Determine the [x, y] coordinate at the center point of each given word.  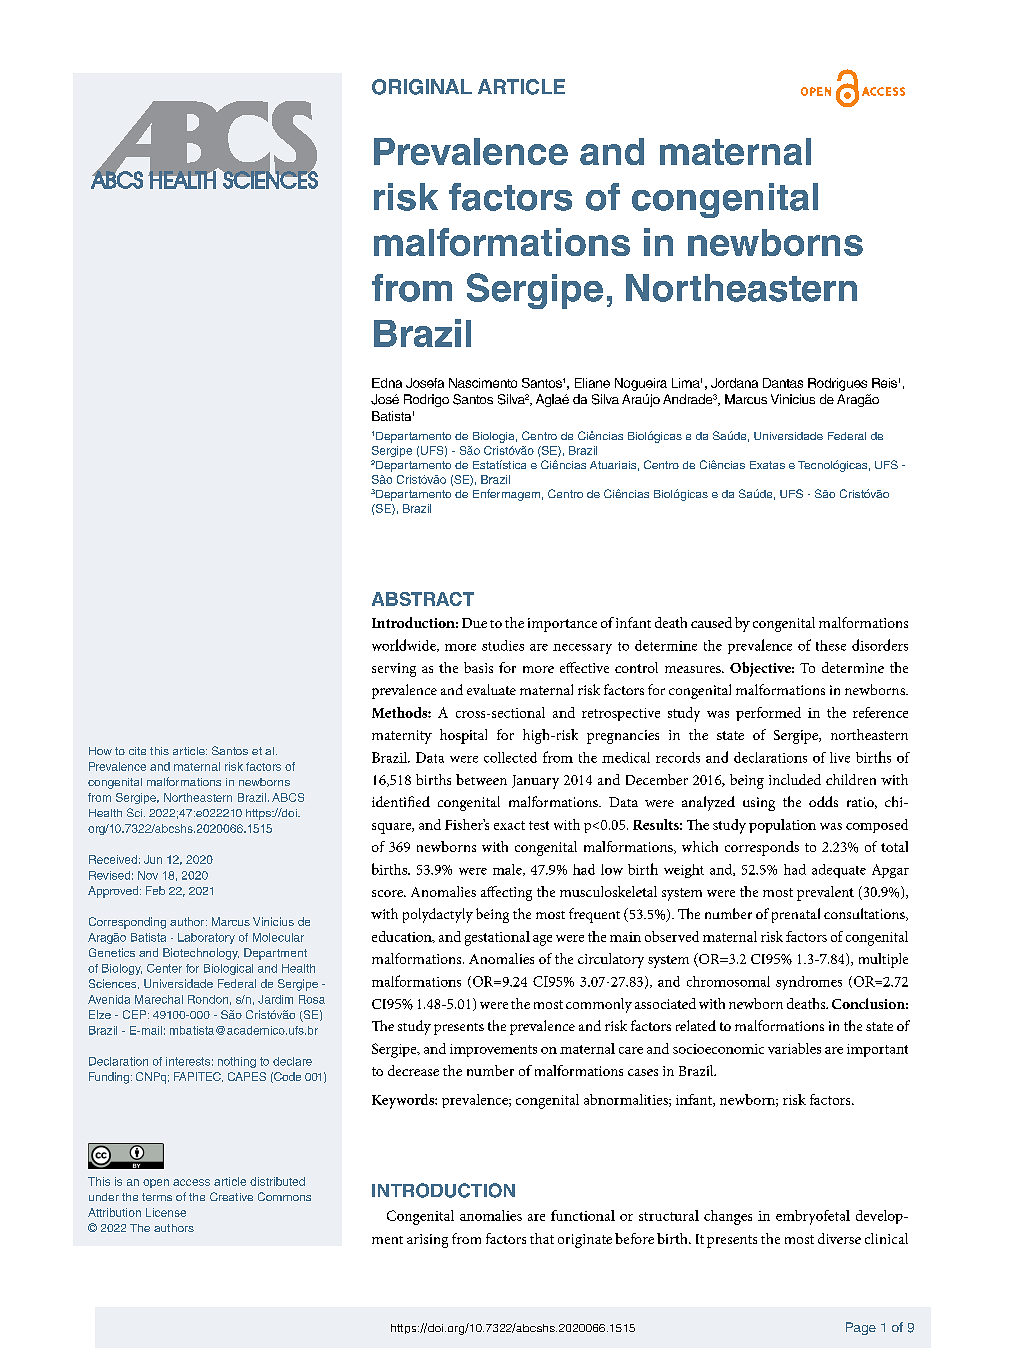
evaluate [491, 689]
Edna [387, 383]
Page [861, 1328]
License [166, 1212]
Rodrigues [837, 384]
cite [137, 751]
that [542, 1238]
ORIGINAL [422, 87]
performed [768, 714]
